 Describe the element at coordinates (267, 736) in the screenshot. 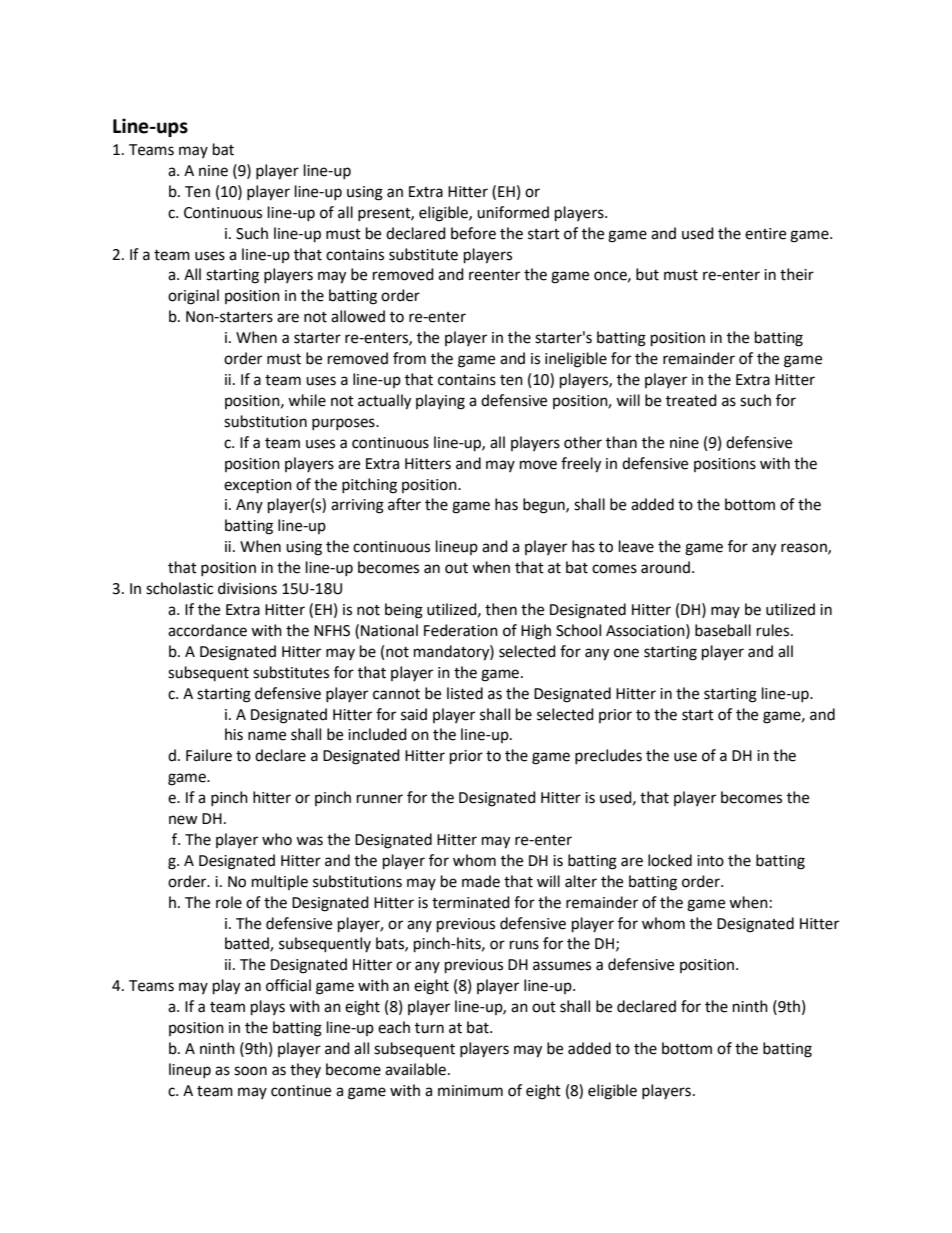

I see `name` at that location.
